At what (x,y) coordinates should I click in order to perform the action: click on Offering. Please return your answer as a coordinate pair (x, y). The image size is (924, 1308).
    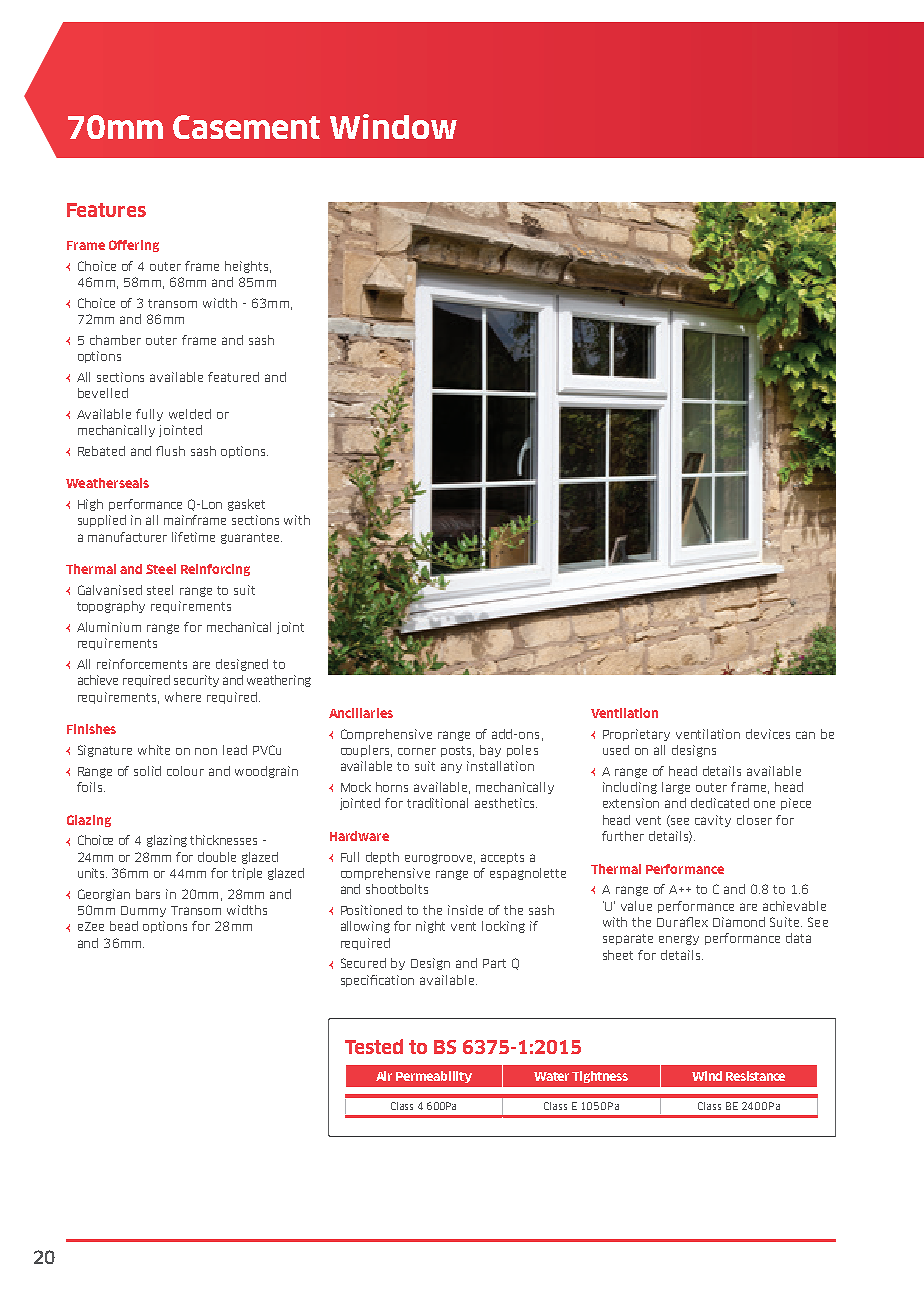
    Looking at the image, I should click on (134, 246).
